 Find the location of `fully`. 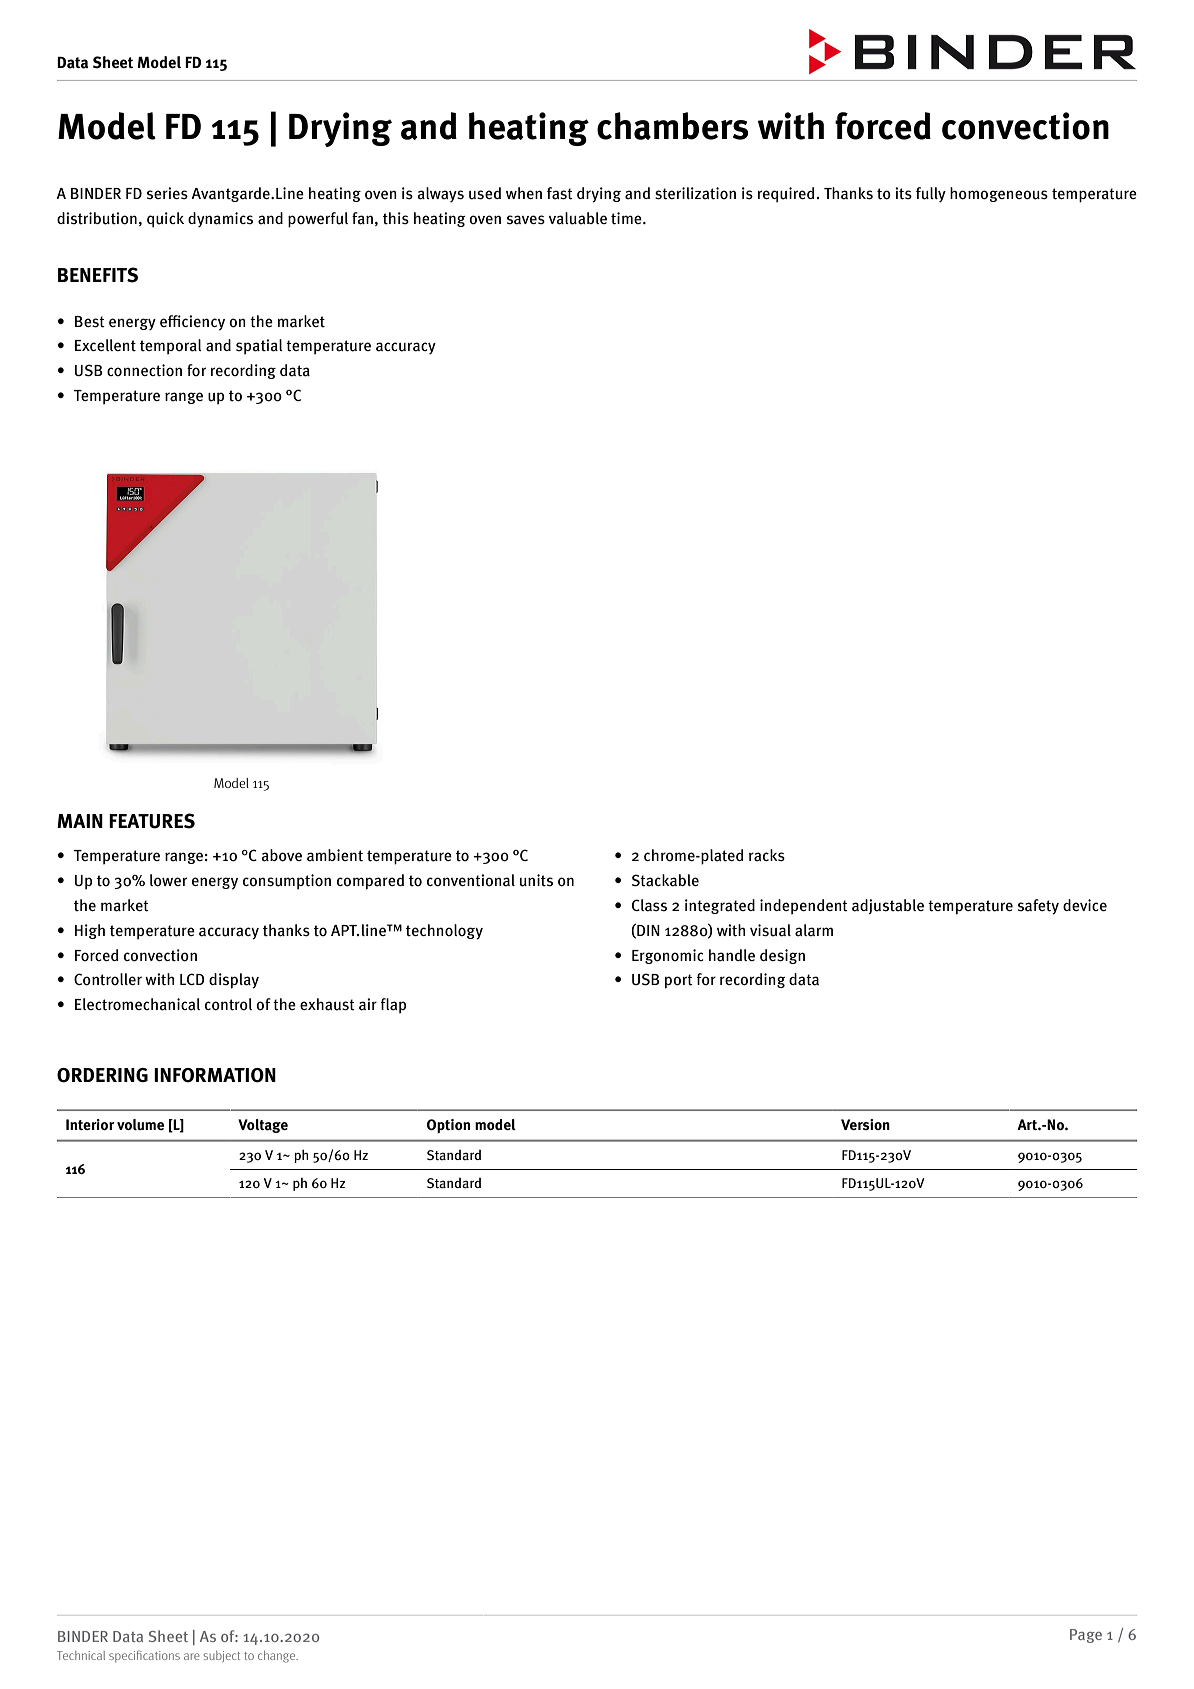

fully is located at coordinates (931, 195).
